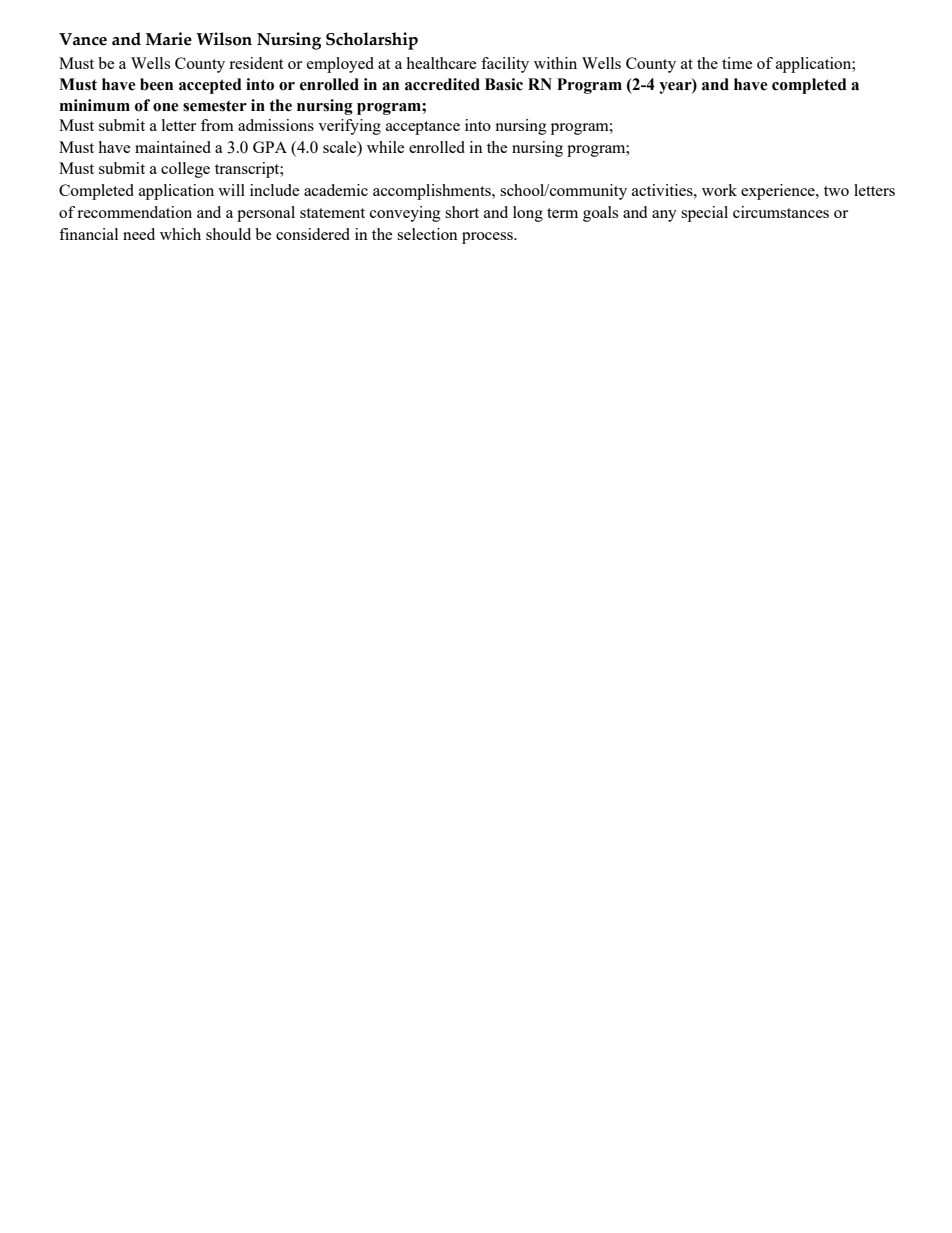  Describe the element at coordinates (231, 190) in the screenshot. I see `will` at that location.
